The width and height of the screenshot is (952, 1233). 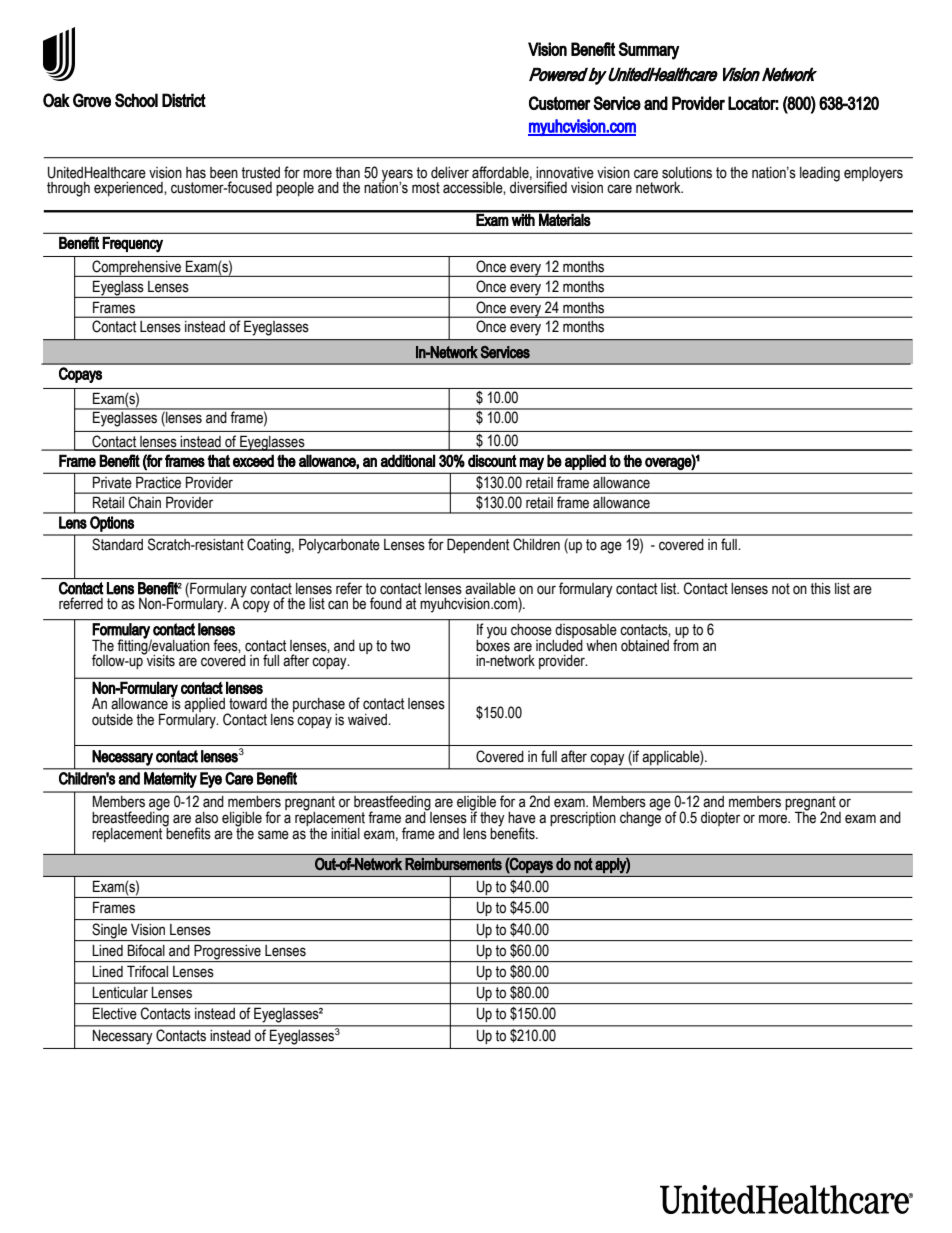 What do you see at coordinates (160, 660) in the screenshot?
I see `visits` at bounding box center [160, 660].
